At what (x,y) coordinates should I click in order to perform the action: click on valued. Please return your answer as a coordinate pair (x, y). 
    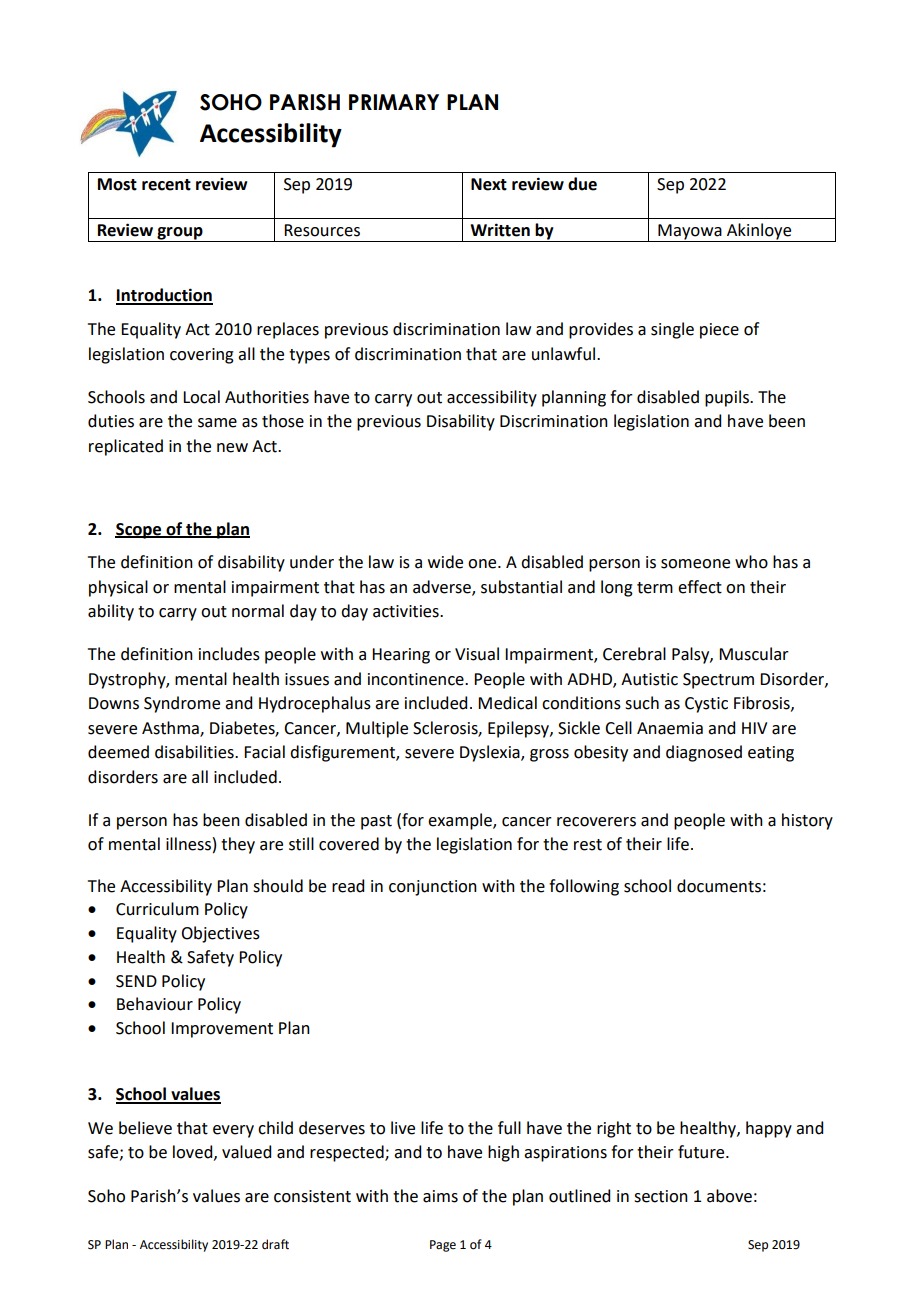
    Looking at the image, I should click on (246, 1152).
